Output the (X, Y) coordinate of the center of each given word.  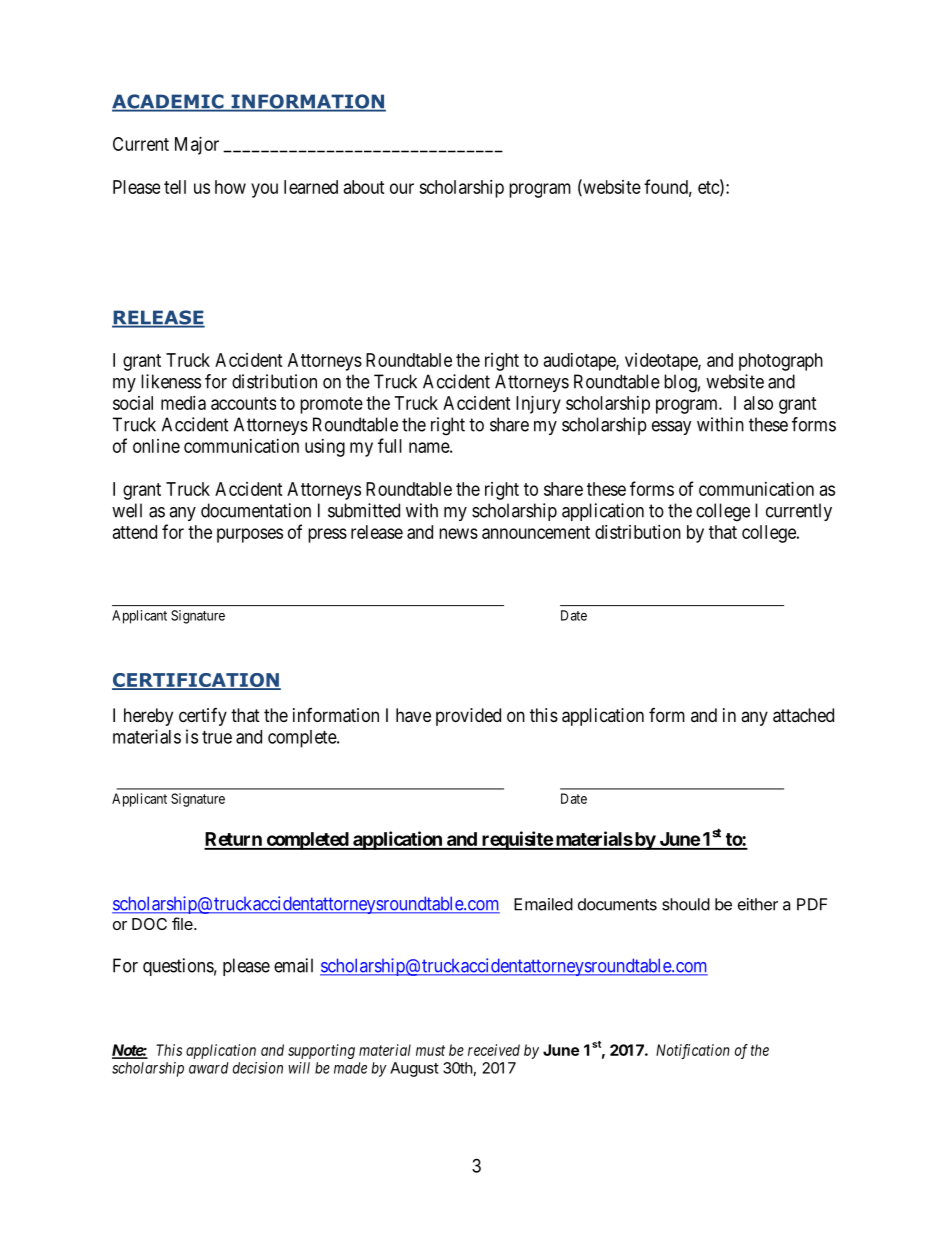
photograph (781, 362)
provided (468, 717)
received (494, 1050)
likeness (171, 381)
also (758, 403)
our (402, 188)
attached (803, 715)
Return (234, 840)
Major (197, 146)
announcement (536, 532)
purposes (250, 535)
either (758, 904)
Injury (538, 405)
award (208, 1068)
